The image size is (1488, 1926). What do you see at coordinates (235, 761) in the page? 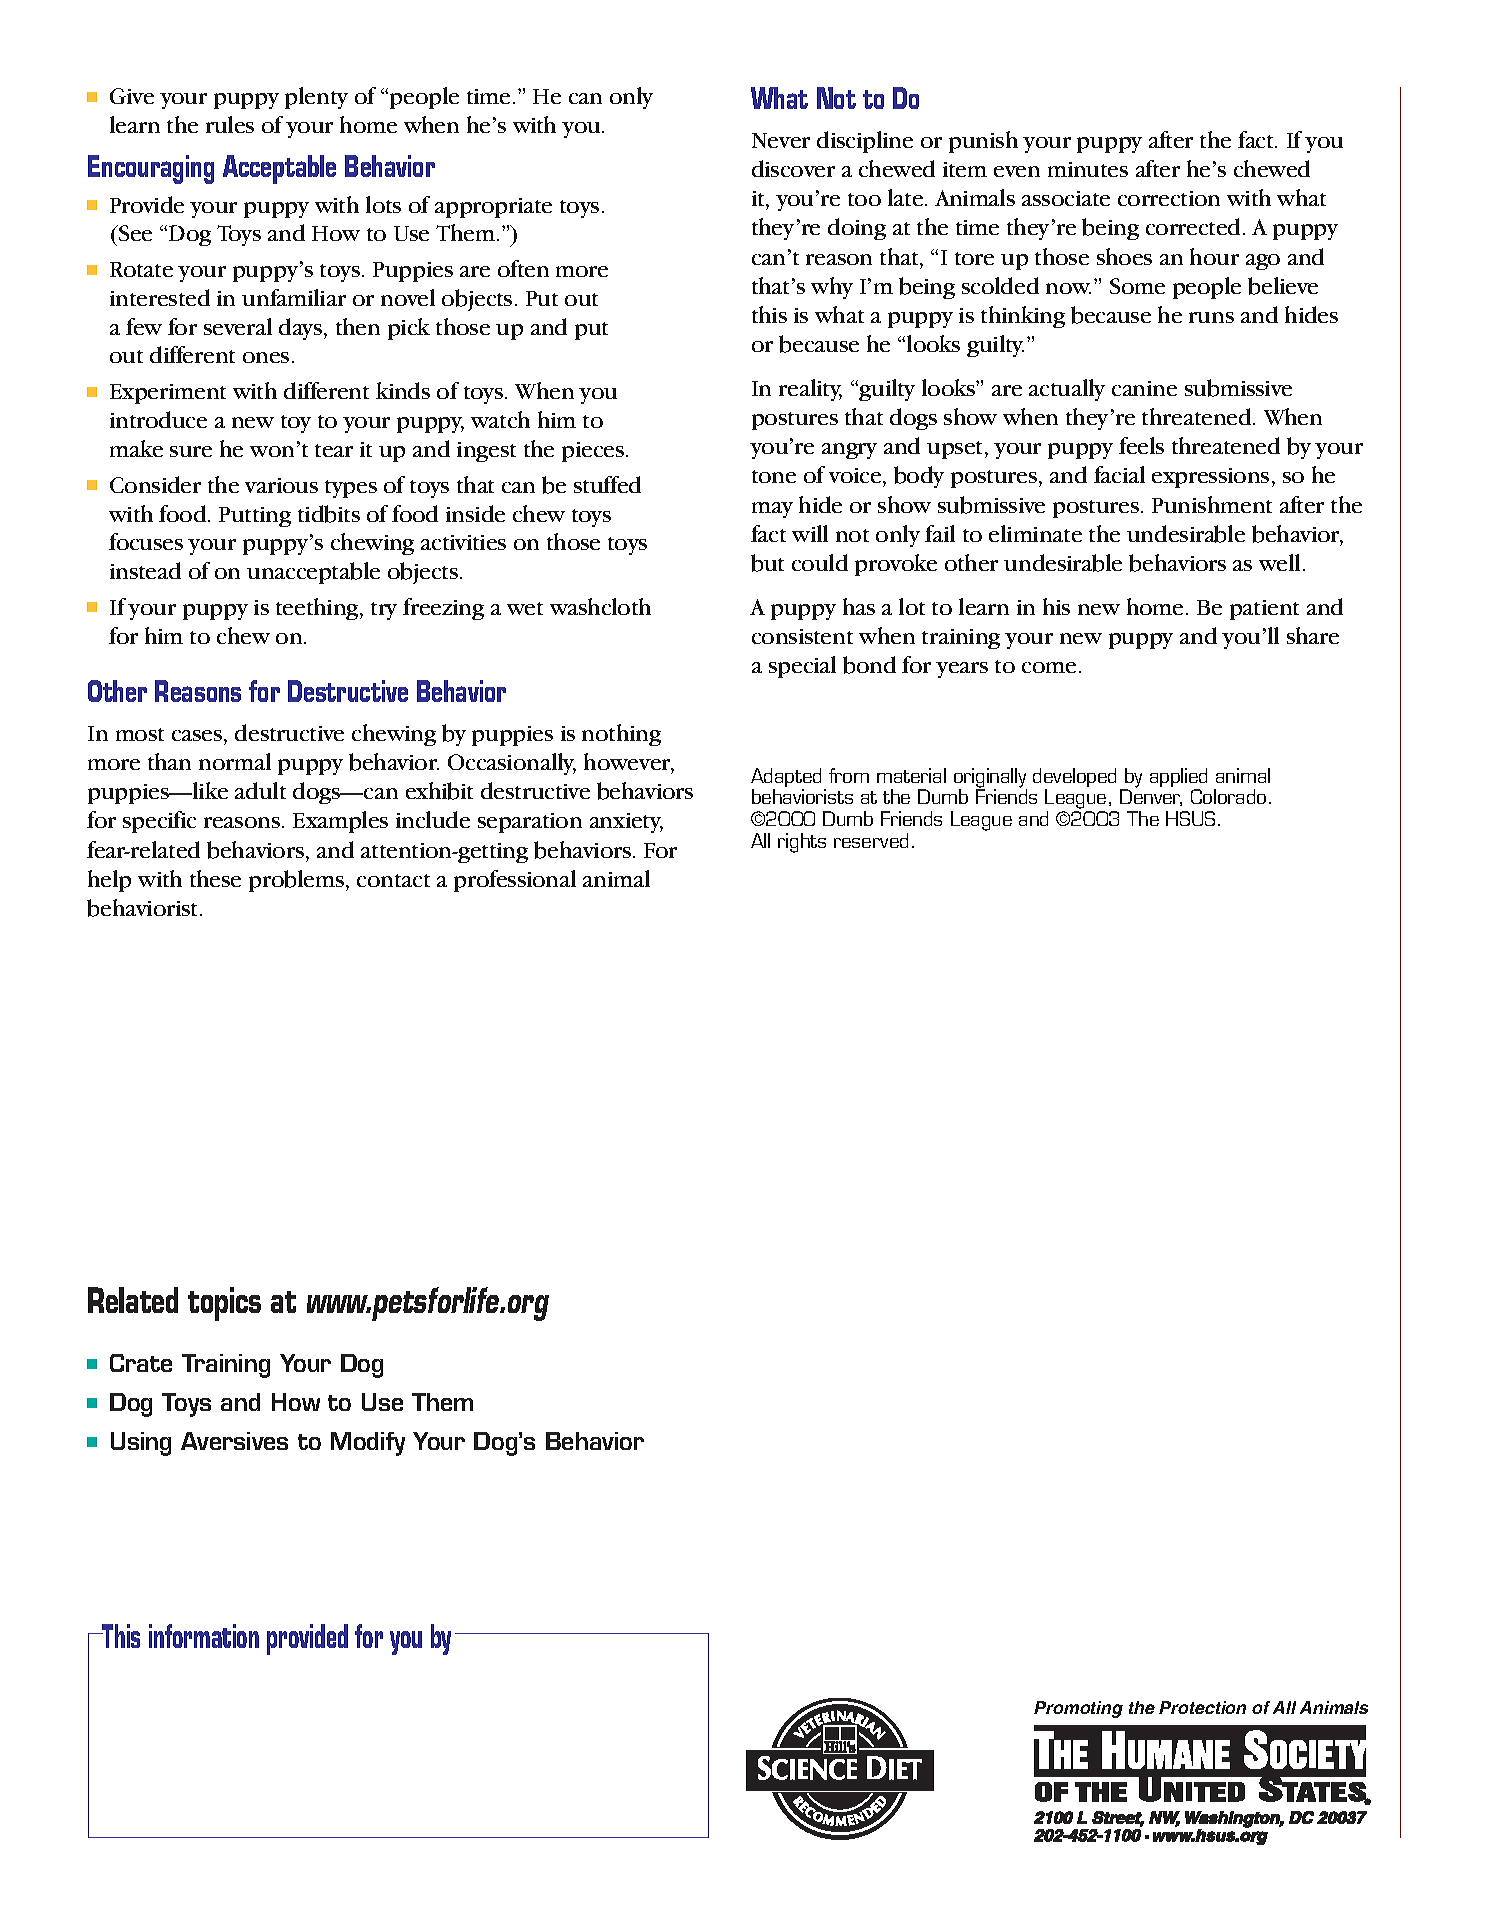
I see `normal` at bounding box center [235, 761].
